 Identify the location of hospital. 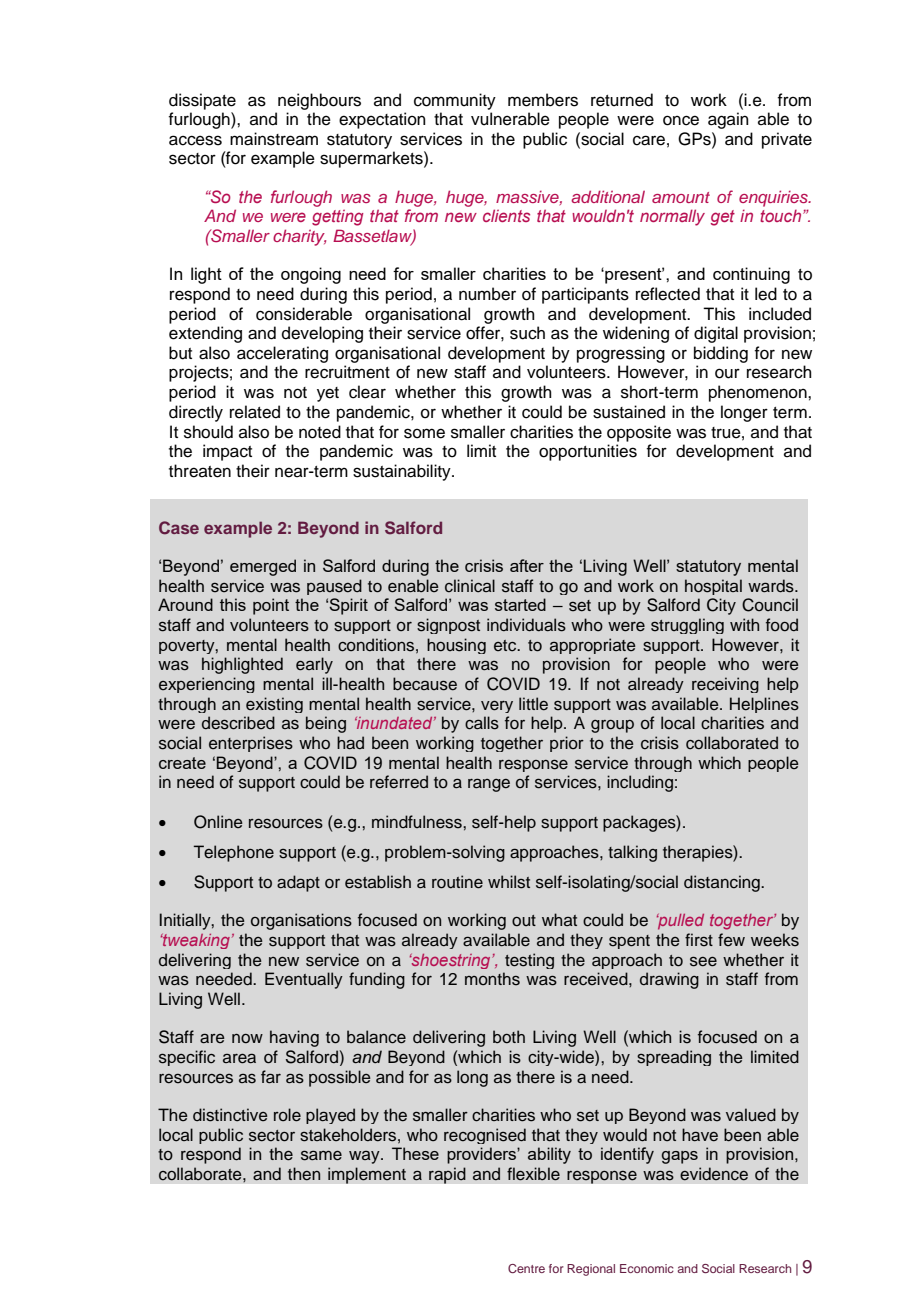
(713, 587).
